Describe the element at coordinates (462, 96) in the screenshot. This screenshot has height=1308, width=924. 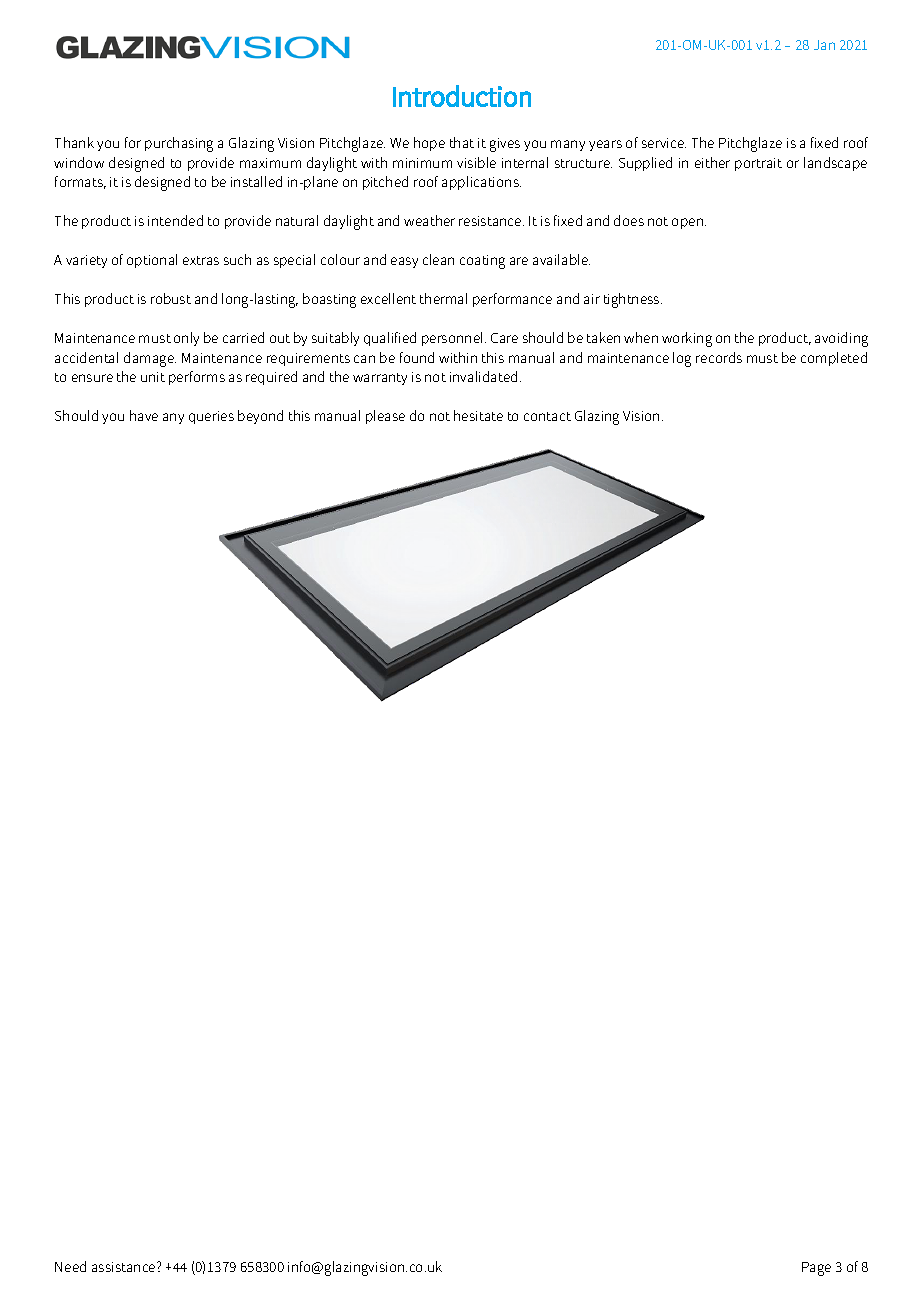
I see `Introduction` at that location.
